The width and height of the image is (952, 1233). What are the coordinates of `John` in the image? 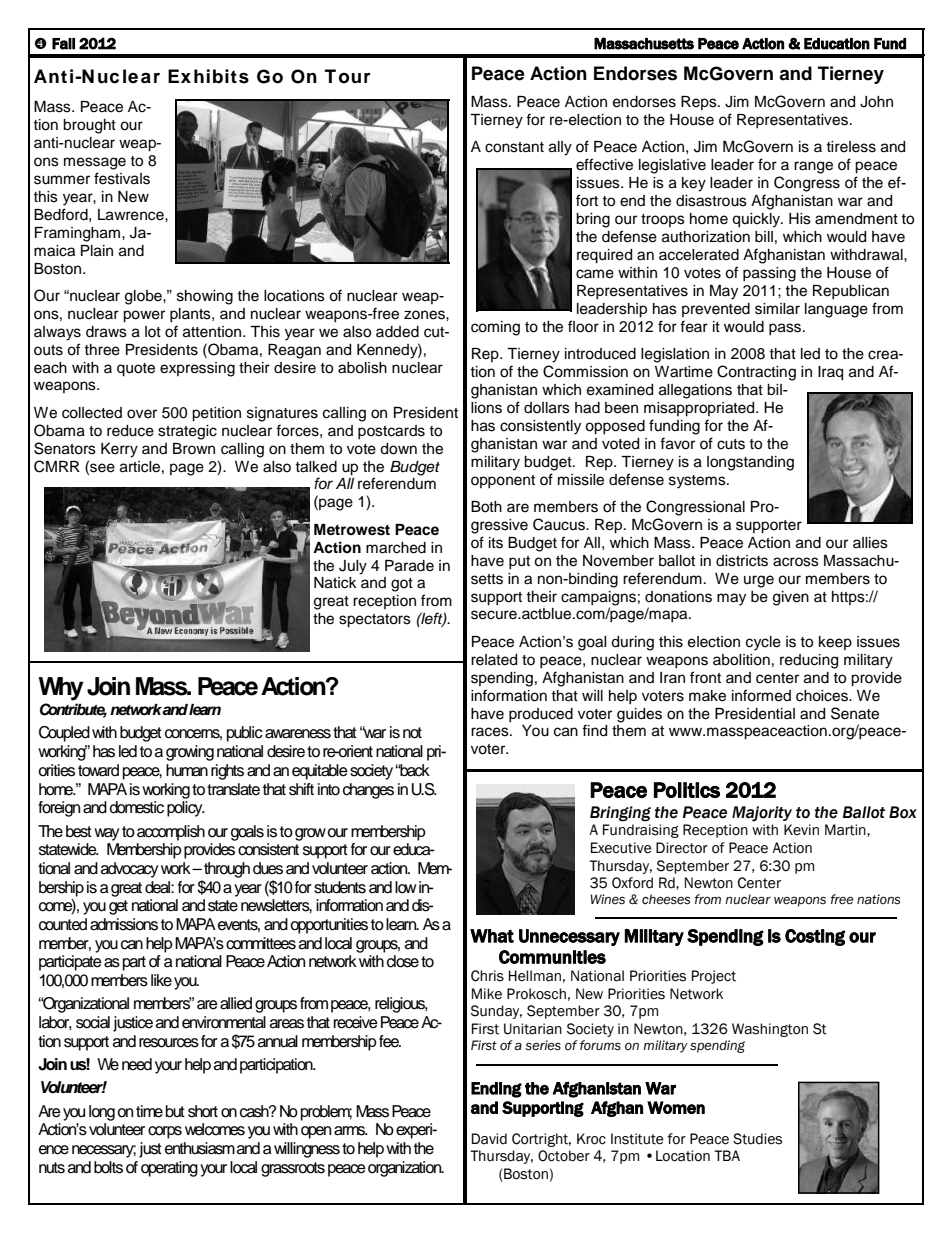 It's located at (876, 102).
